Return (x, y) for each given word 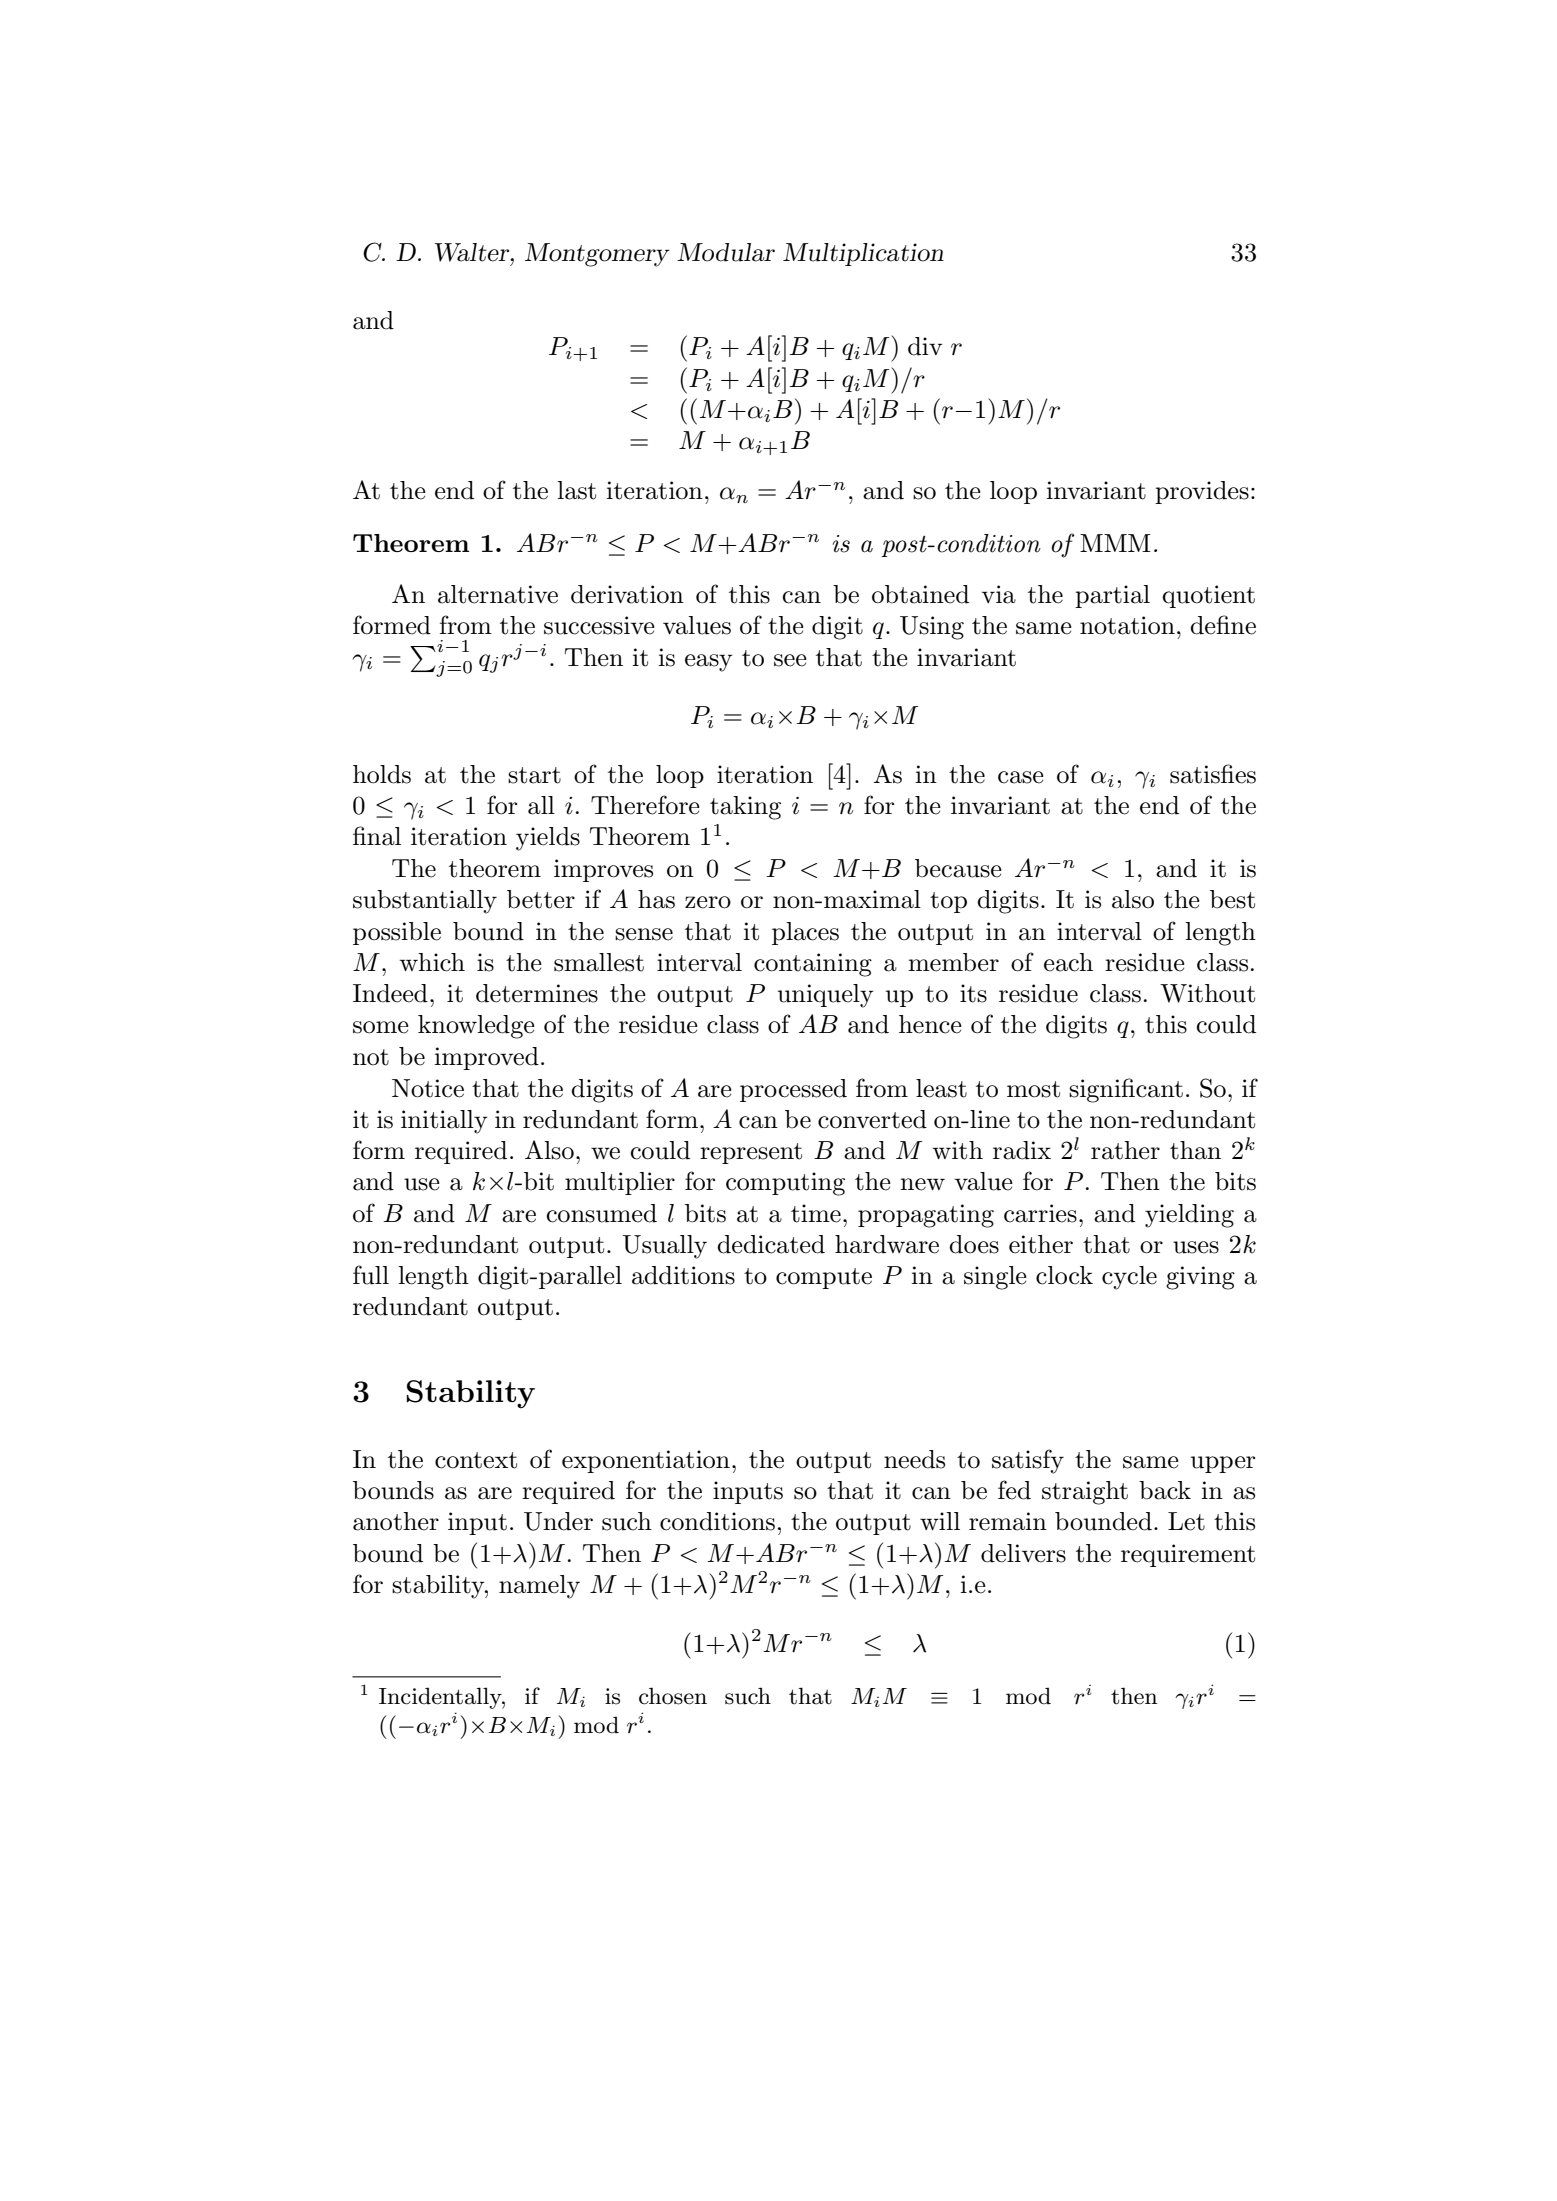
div (925, 346)
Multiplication (863, 254)
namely (539, 1587)
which (432, 962)
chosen (673, 1696)
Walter (473, 252)
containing (813, 965)
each (1068, 962)
